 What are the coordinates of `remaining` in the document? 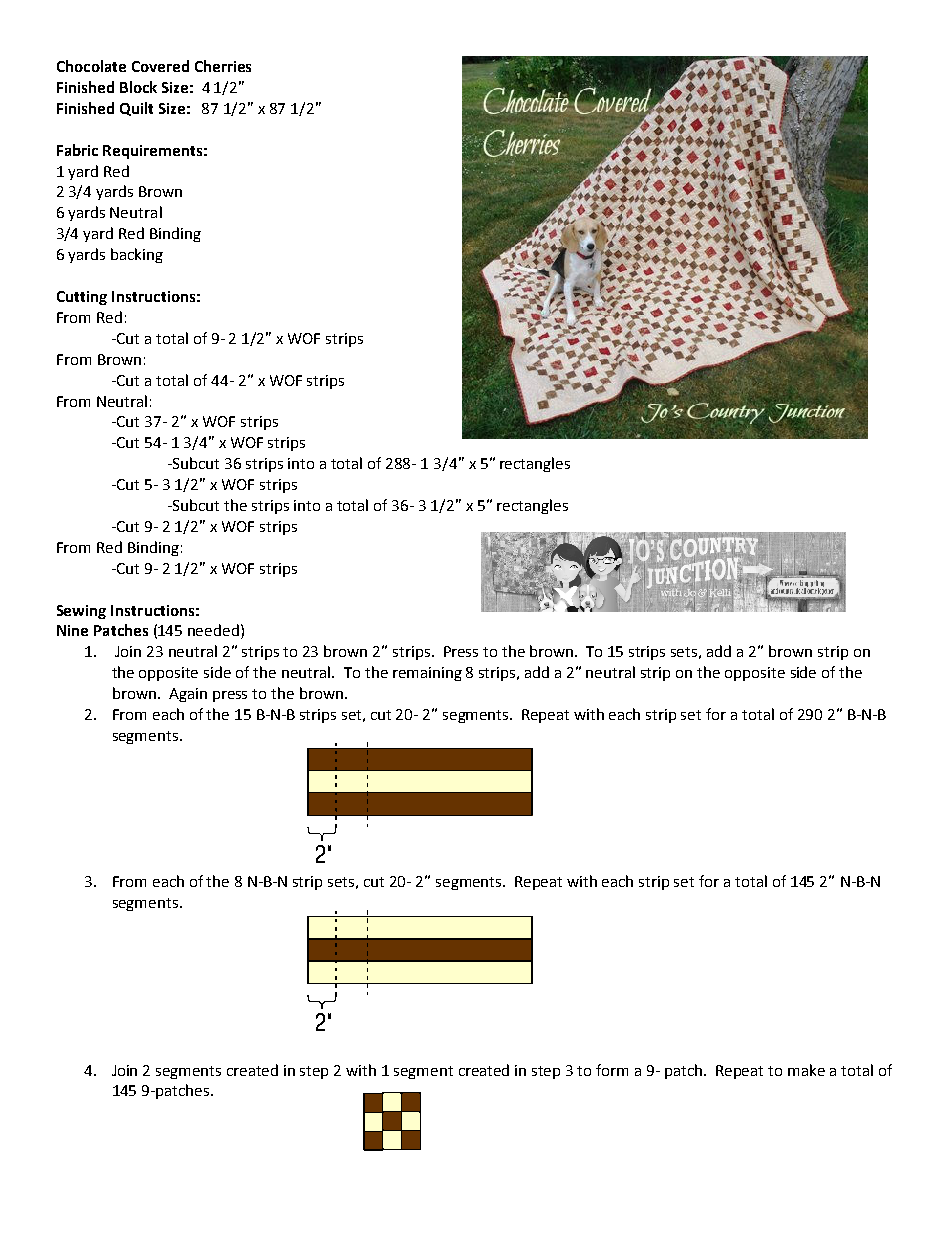 It's located at (427, 674).
